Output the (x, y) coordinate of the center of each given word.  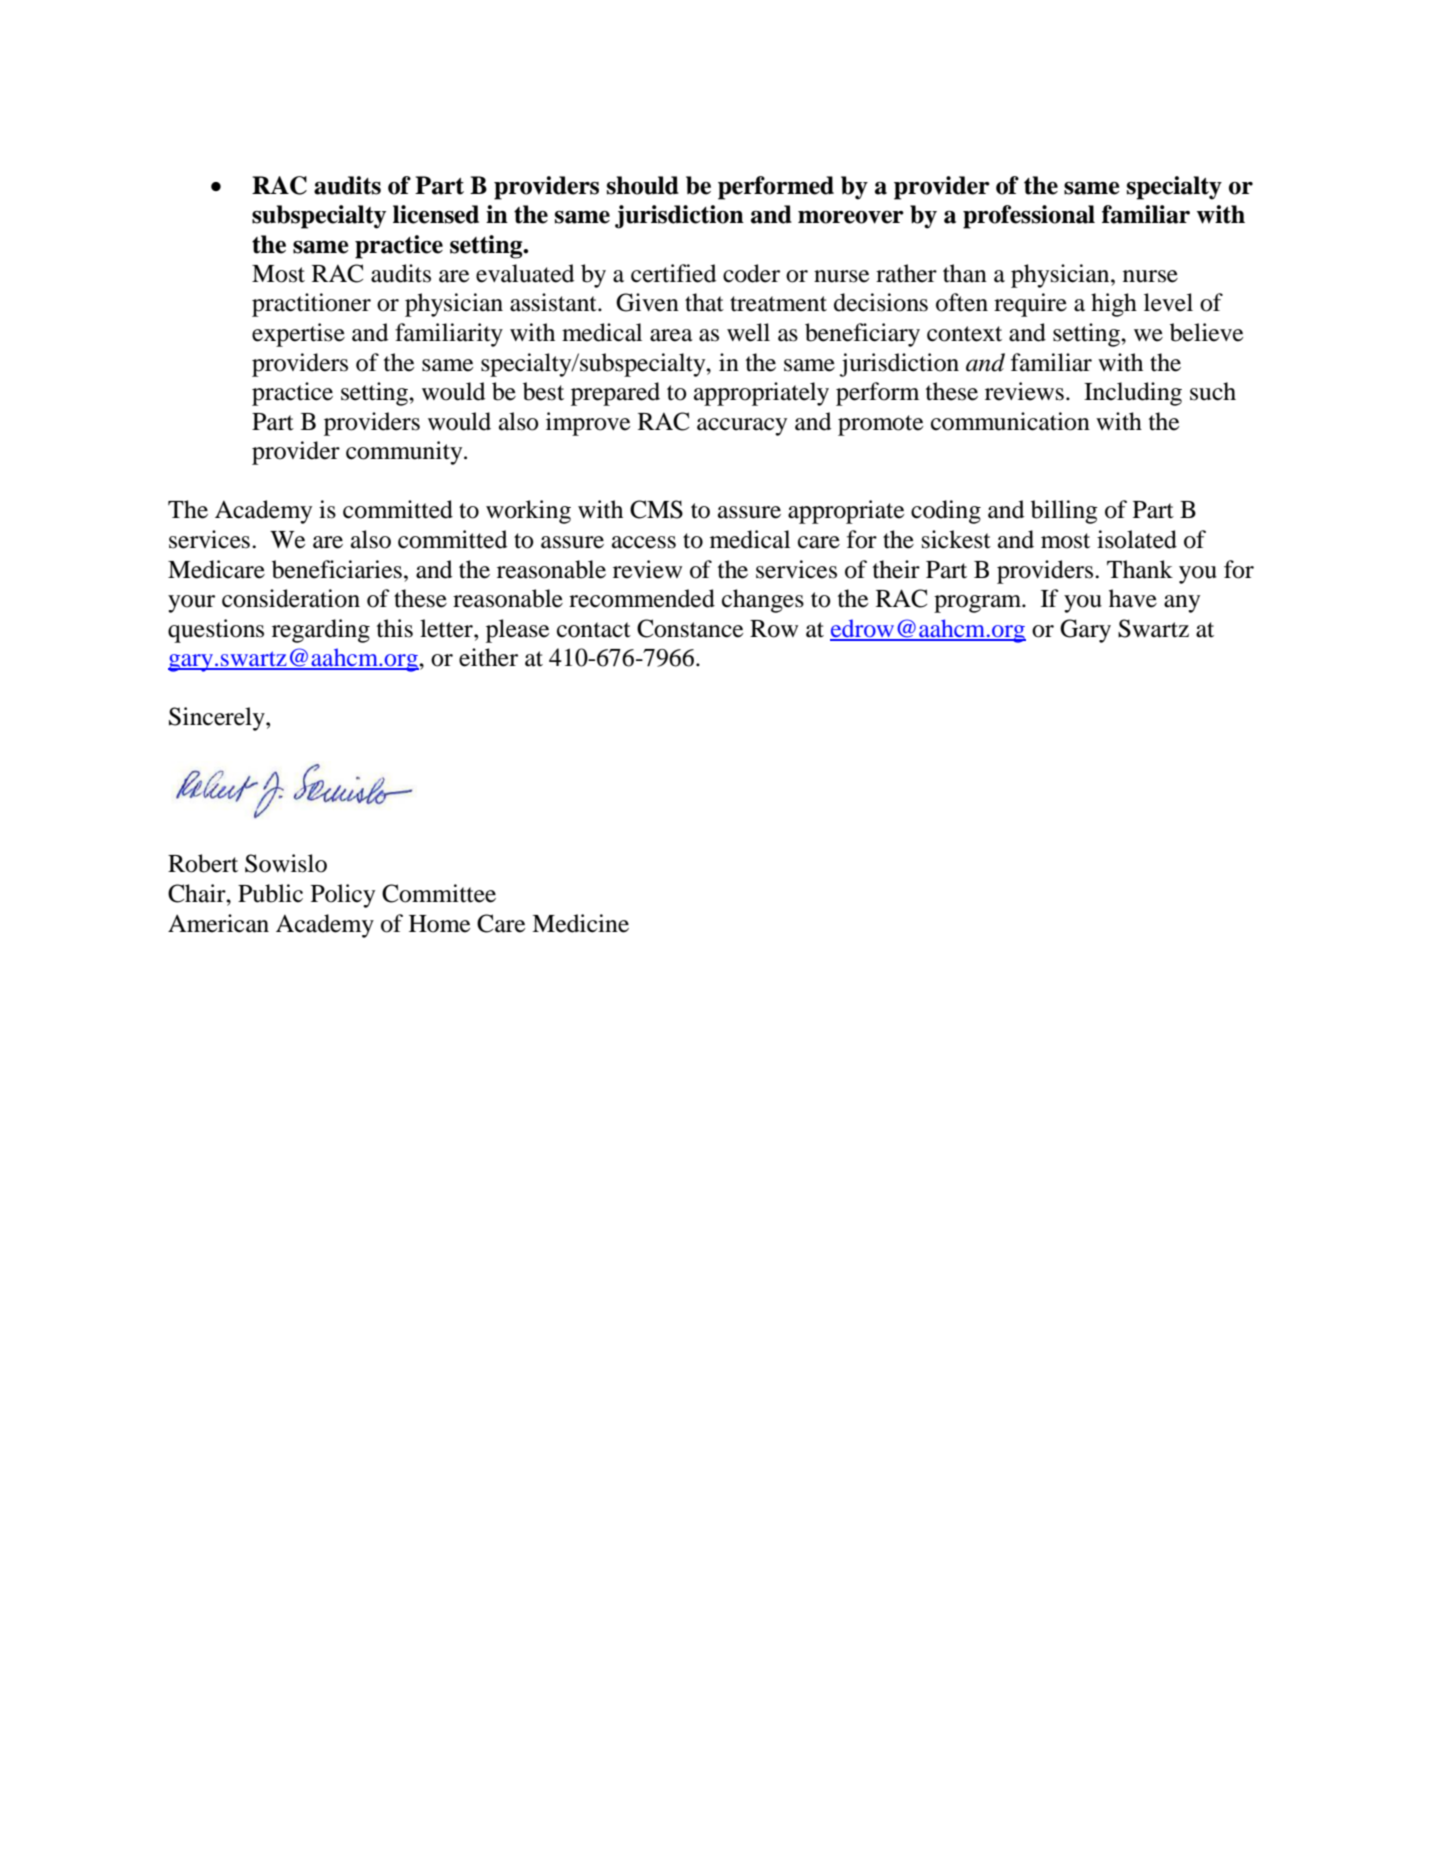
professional (1029, 217)
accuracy (742, 427)
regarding (321, 631)
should (643, 185)
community (405, 453)
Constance (690, 628)
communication (1010, 421)
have (1133, 598)
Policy (343, 896)
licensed (436, 214)
